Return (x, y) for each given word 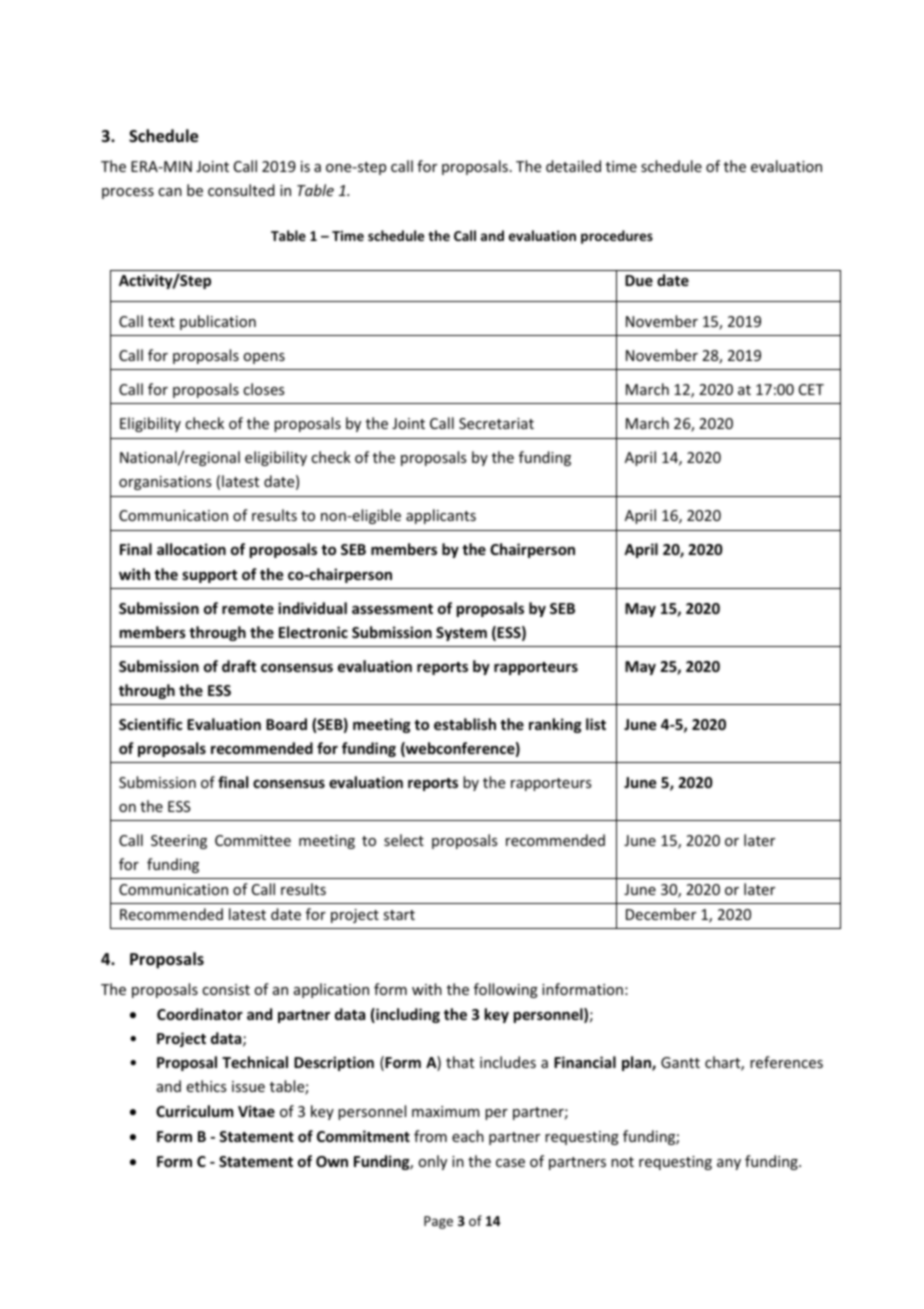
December (661, 914)
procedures (617, 237)
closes (263, 389)
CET (811, 389)
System (461, 634)
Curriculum (194, 1111)
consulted (241, 190)
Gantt (680, 1062)
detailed (573, 166)
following (506, 990)
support (209, 576)
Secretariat (496, 423)
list (596, 724)
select (404, 840)
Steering (179, 842)
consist (226, 989)
